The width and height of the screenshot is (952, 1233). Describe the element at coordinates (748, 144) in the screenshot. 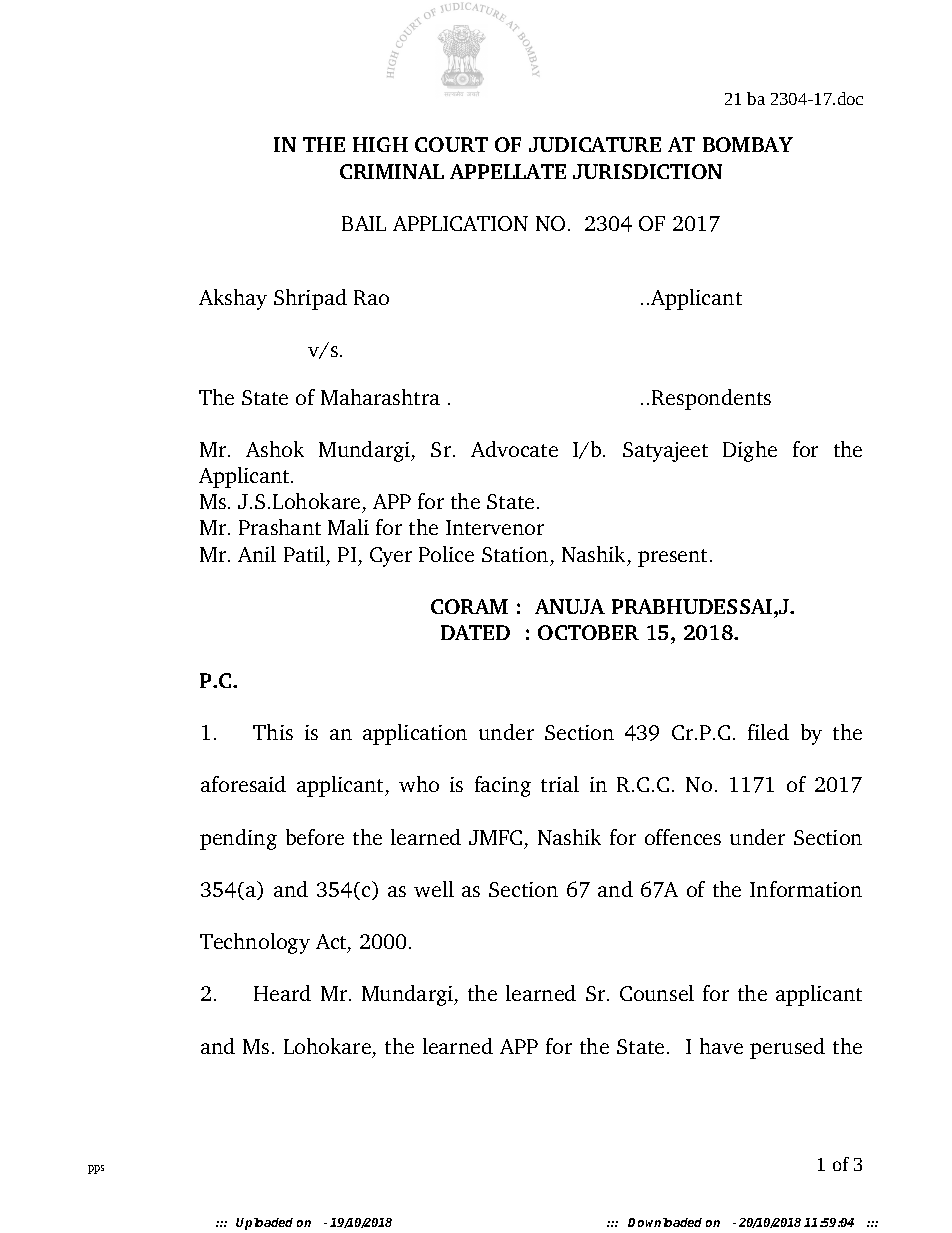

I see `BOMBAY` at that location.
